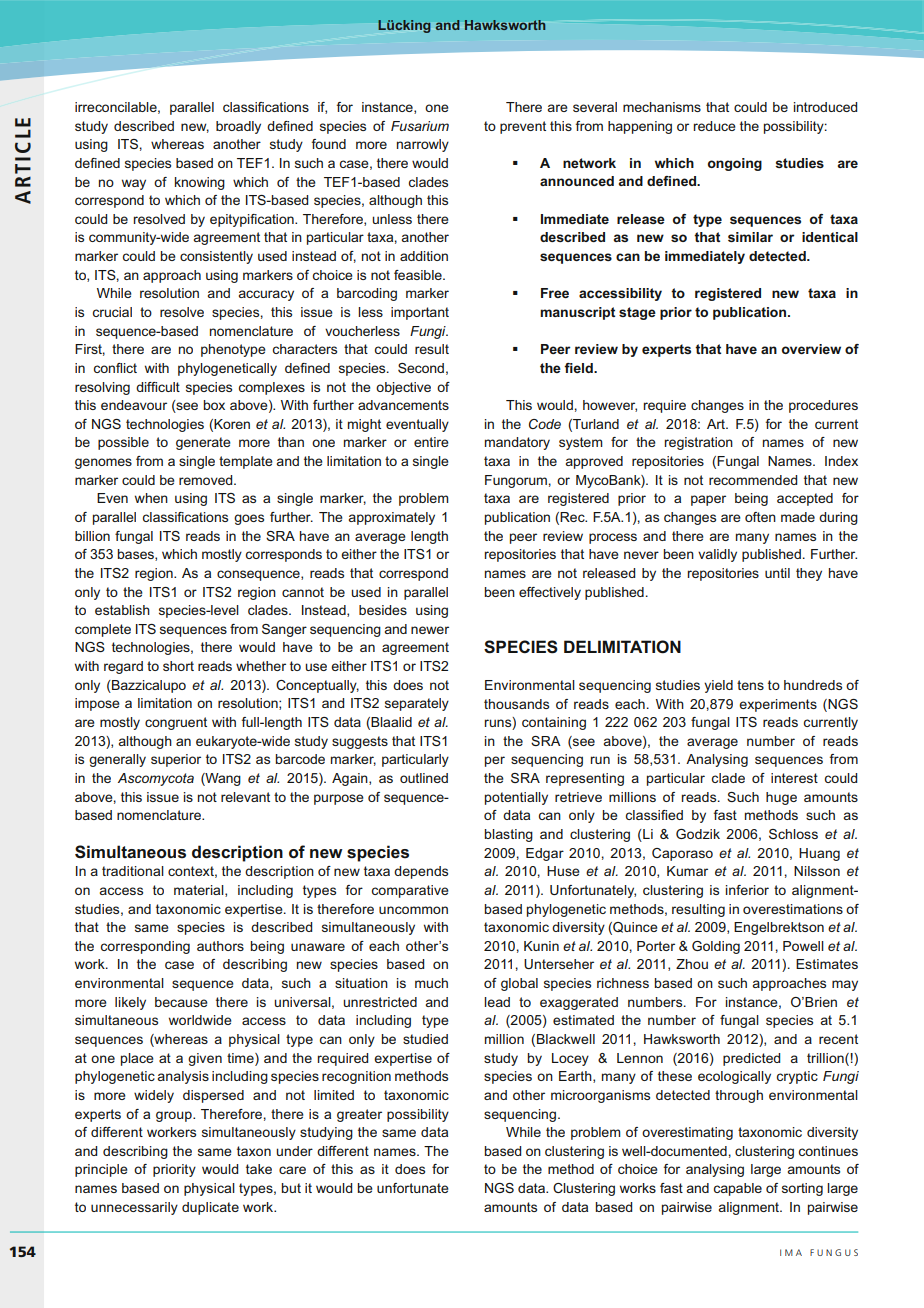  I want to click on ongoing, so click(735, 164).
